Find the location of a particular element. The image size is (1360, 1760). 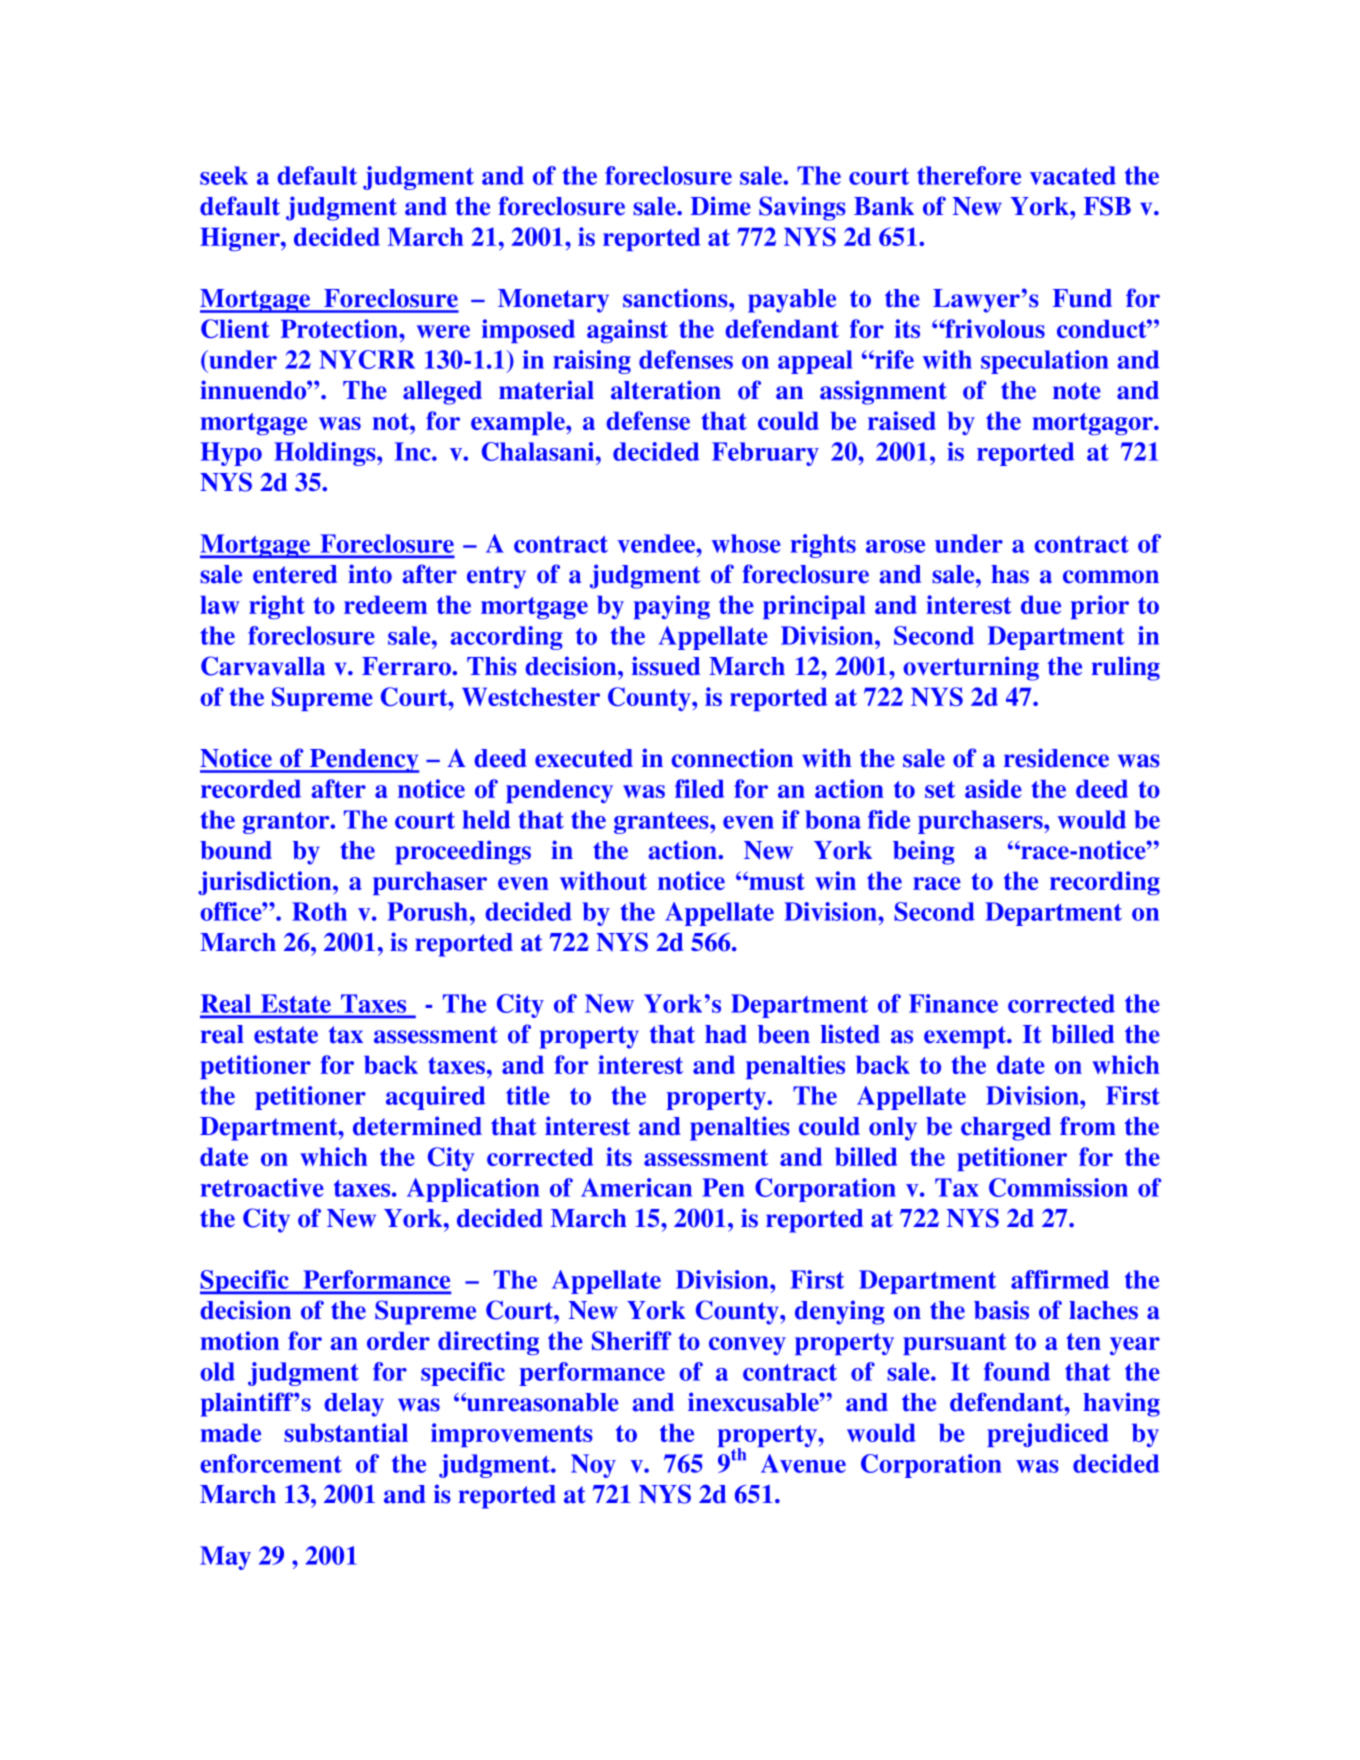

seek is located at coordinates (224, 175).
